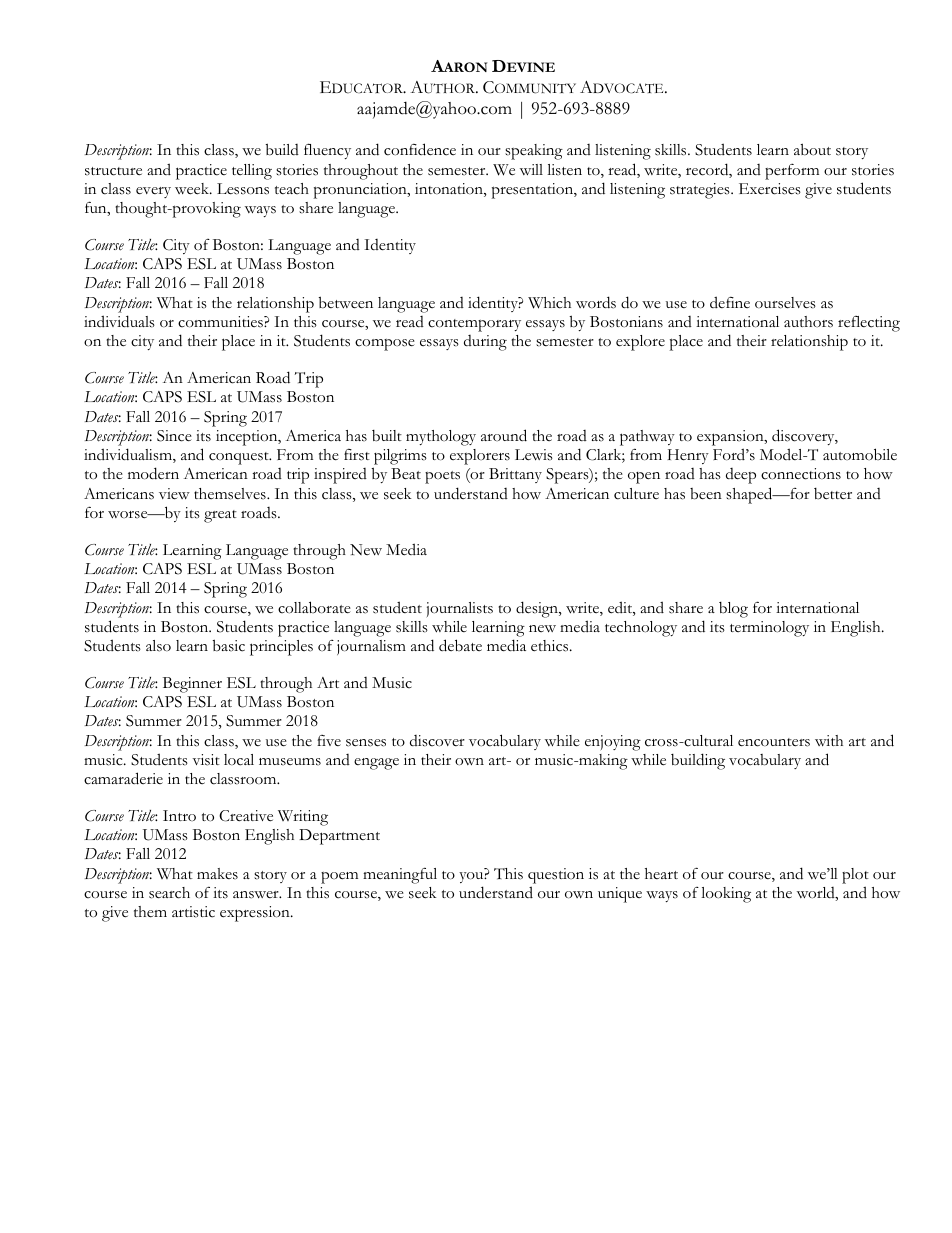  I want to click on will, so click(531, 169).
